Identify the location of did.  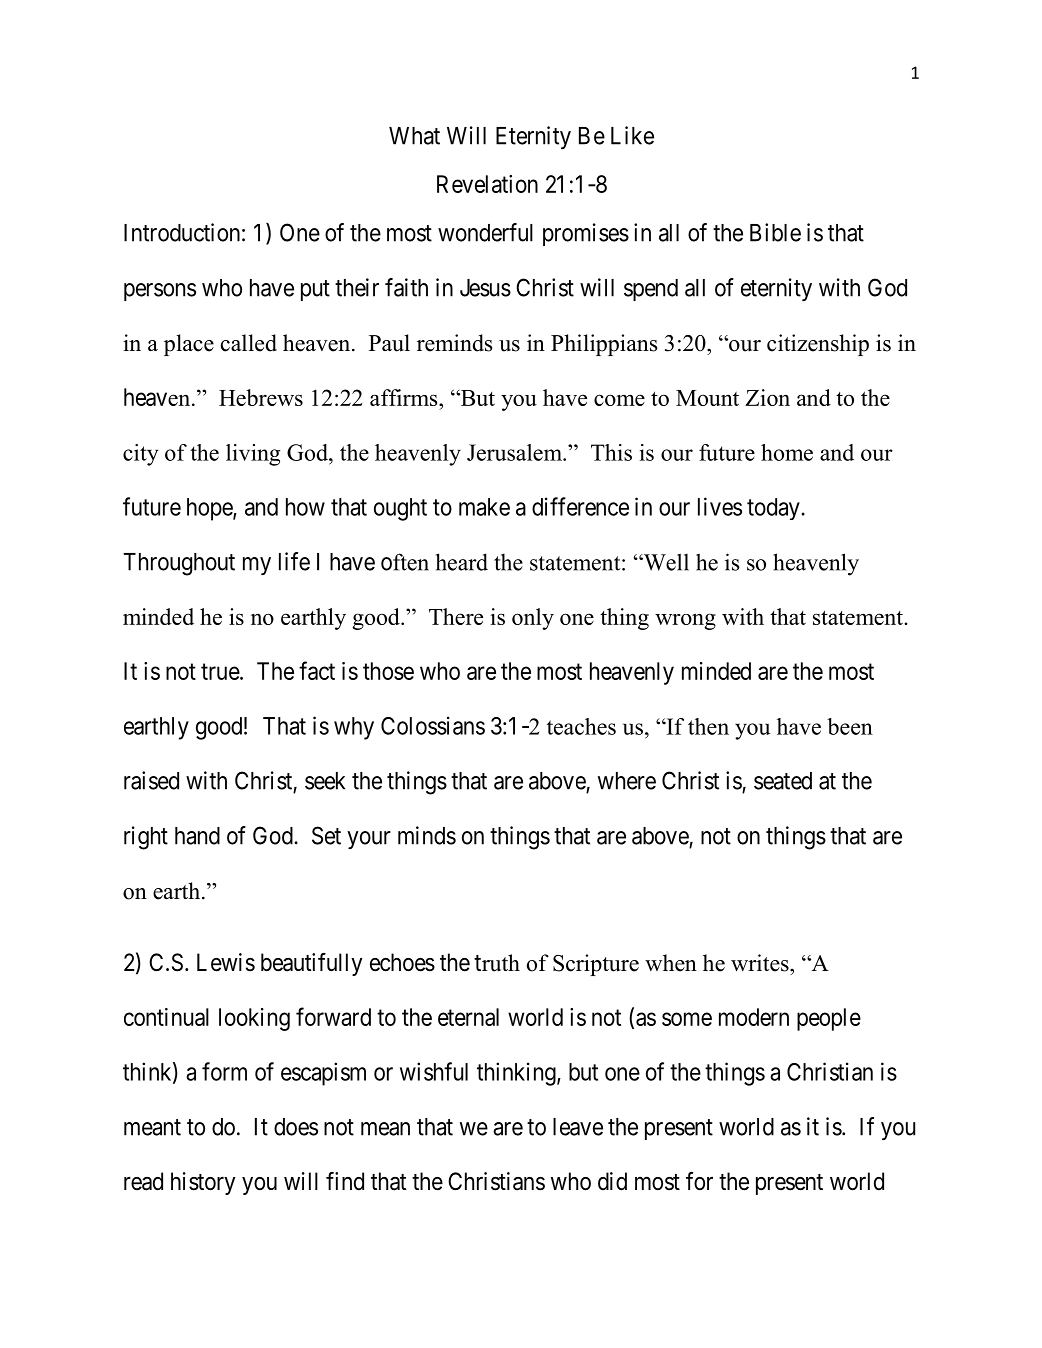
(612, 1181).
